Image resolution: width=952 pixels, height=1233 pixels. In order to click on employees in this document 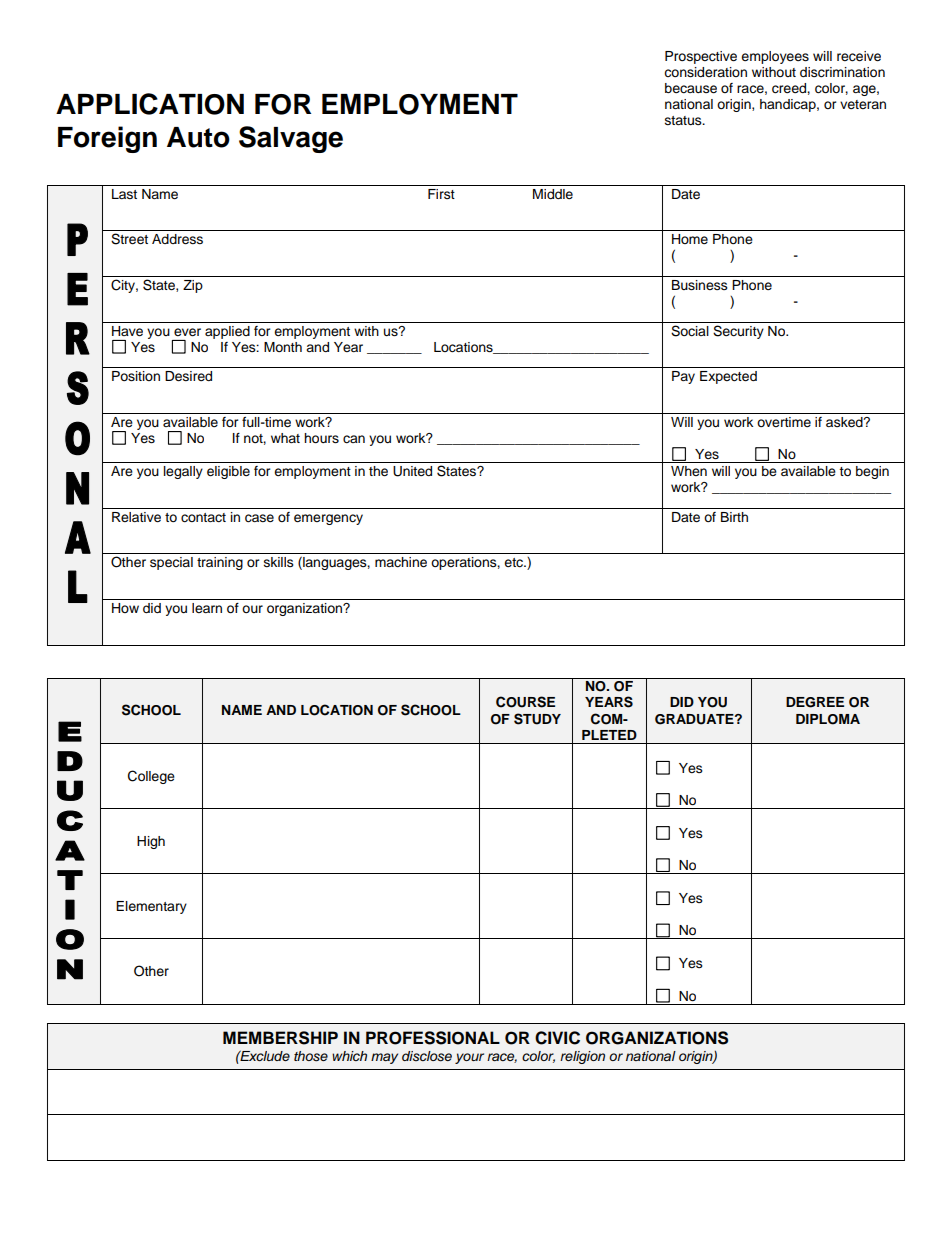, I will do `click(775, 57)`.
